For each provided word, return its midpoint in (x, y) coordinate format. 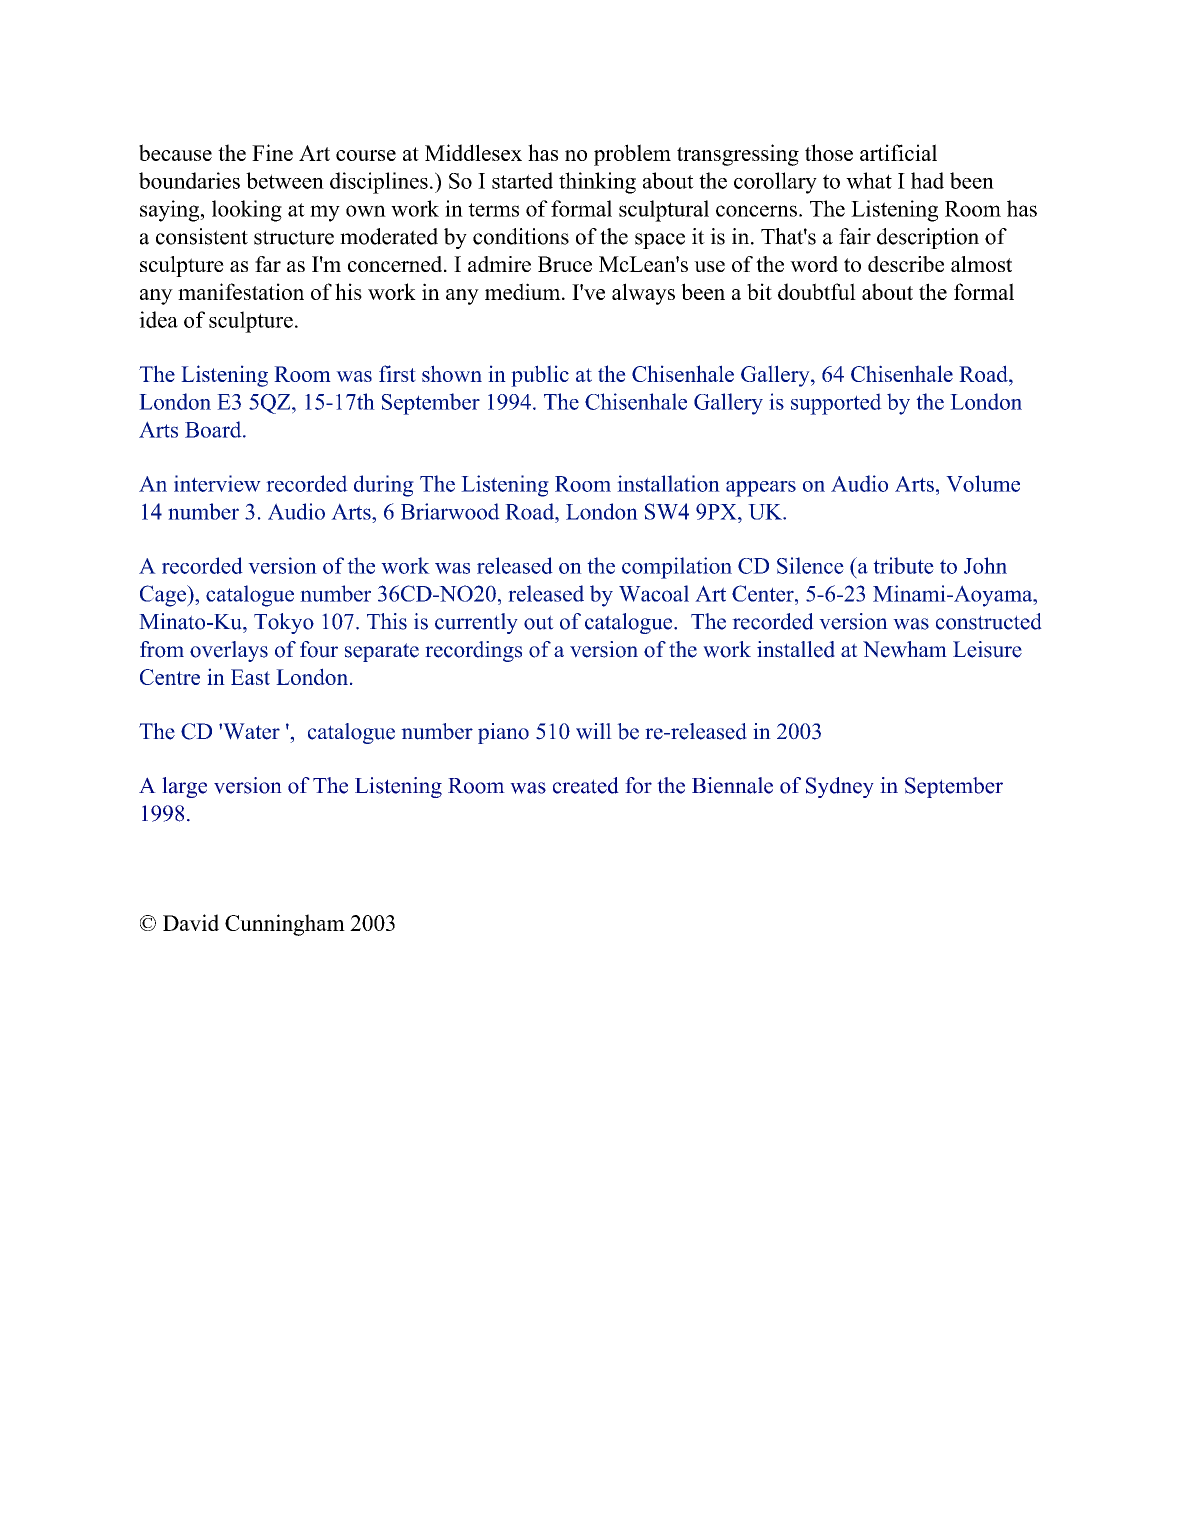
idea (158, 319)
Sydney (840, 787)
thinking (597, 183)
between (285, 180)
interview (217, 483)
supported (836, 404)
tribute (903, 565)
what (869, 180)
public (540, 376)
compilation (677, 568)
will (594, 731)
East (250, 677)
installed (796, 649)
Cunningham (285, 925)
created (586, 785)
